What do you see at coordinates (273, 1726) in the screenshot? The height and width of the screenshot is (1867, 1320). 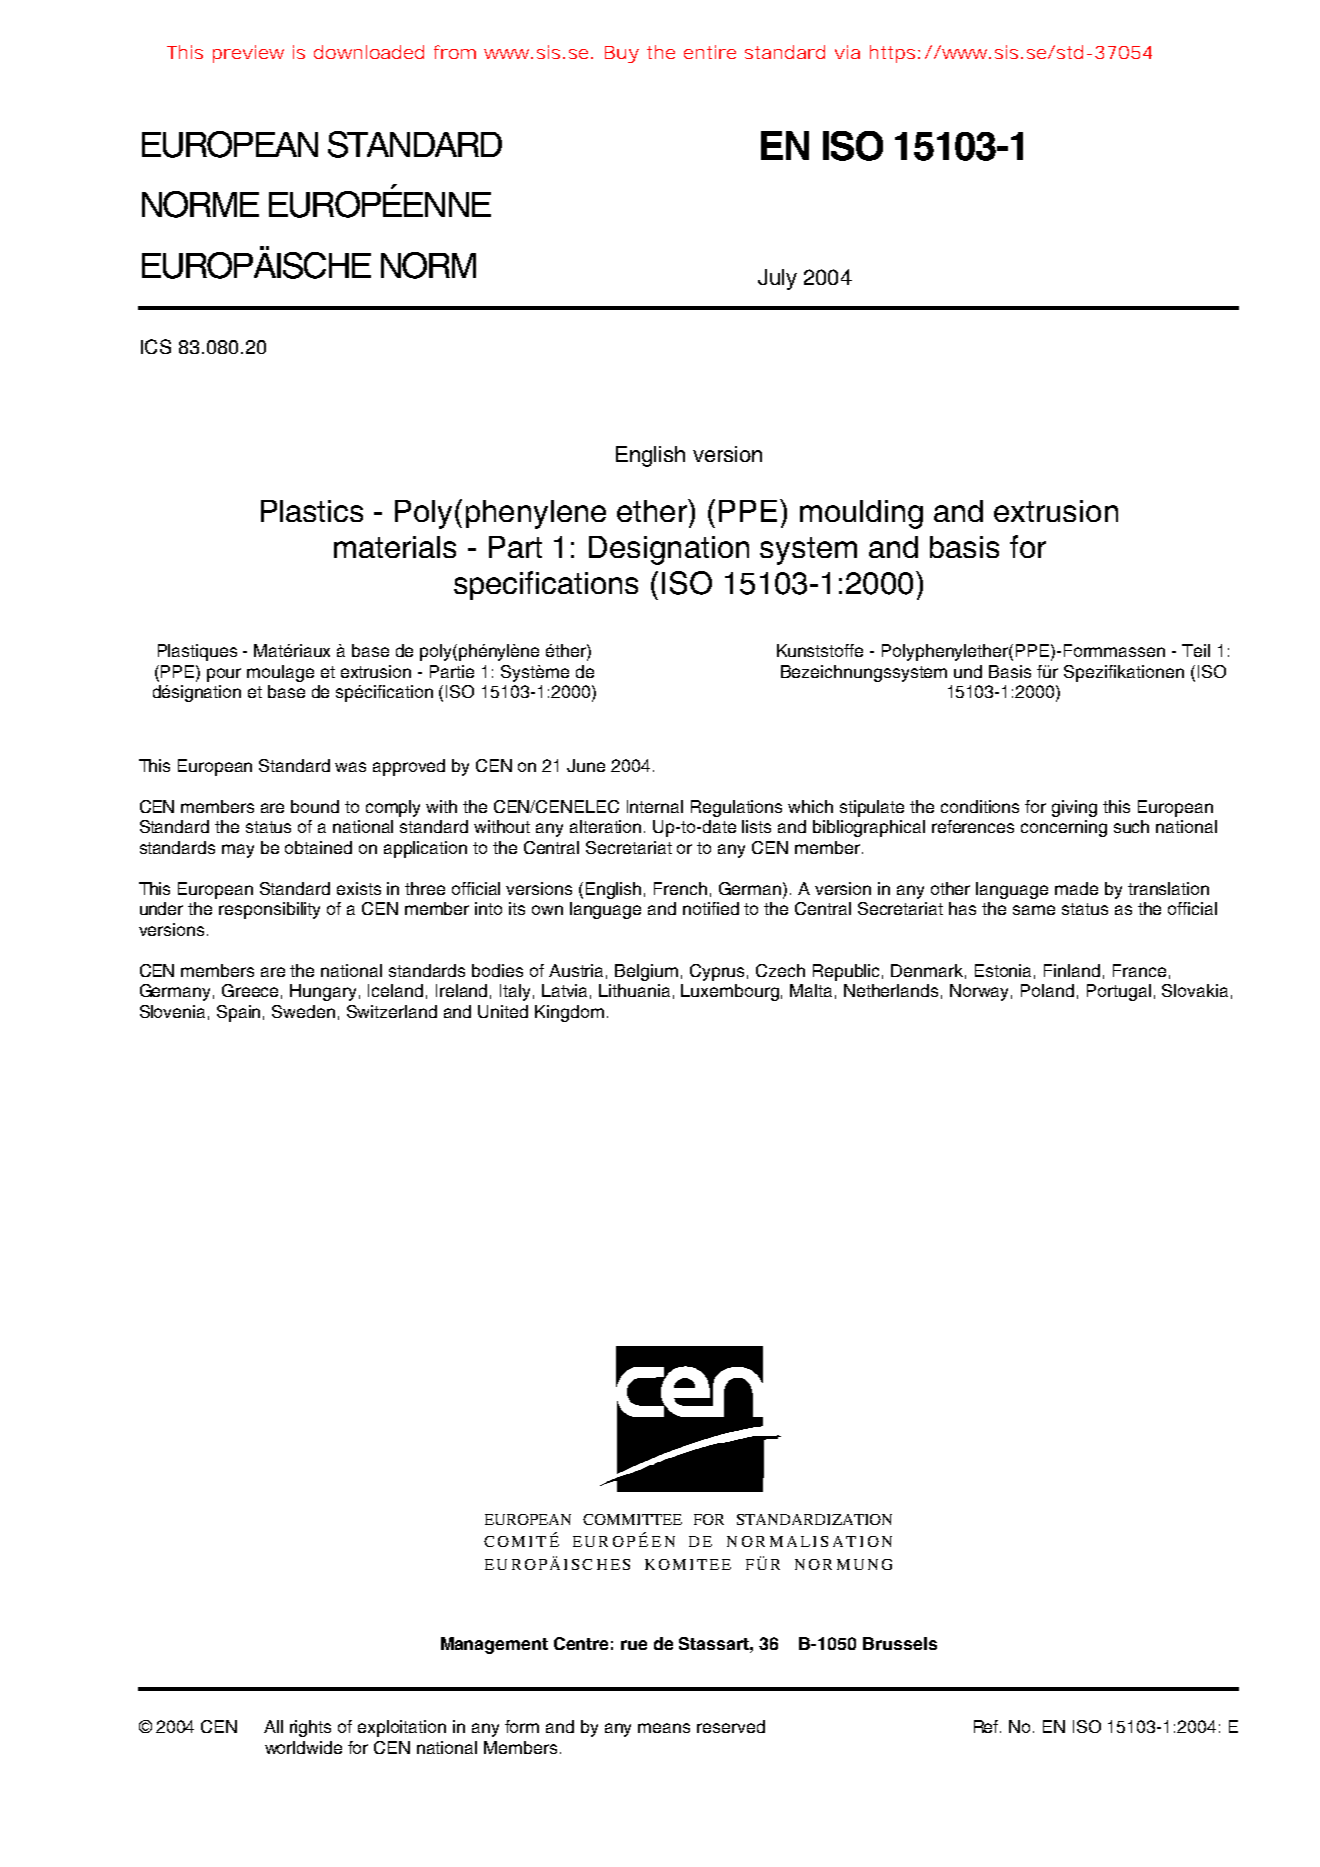 I see `All` at bounding box center [273, 1726].
